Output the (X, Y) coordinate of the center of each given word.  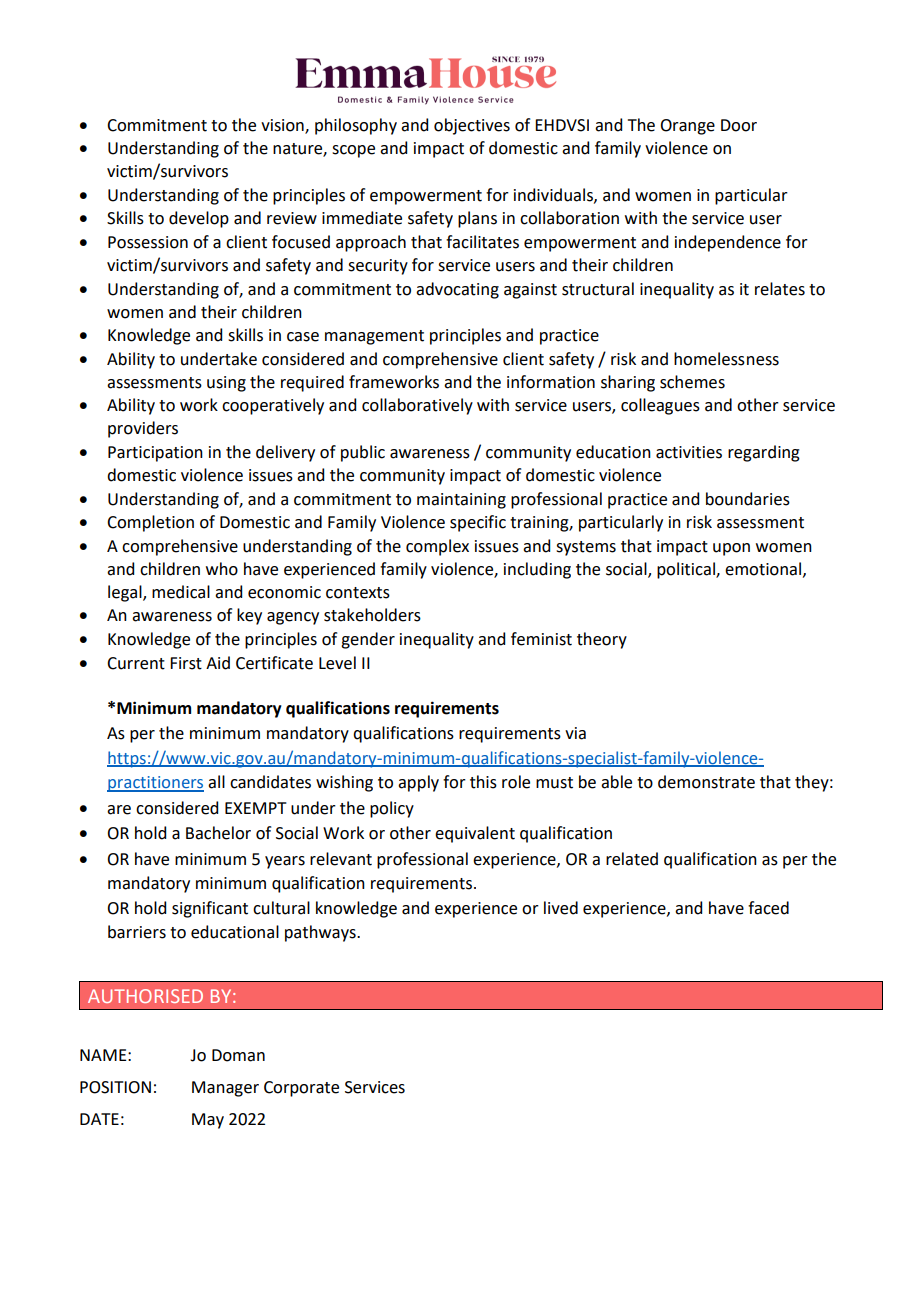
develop (199, 219)
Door (739, 125)
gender (368, 640)
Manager (225, 1089)
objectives (472, 126)
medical (181, 592)
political (687, 570)
